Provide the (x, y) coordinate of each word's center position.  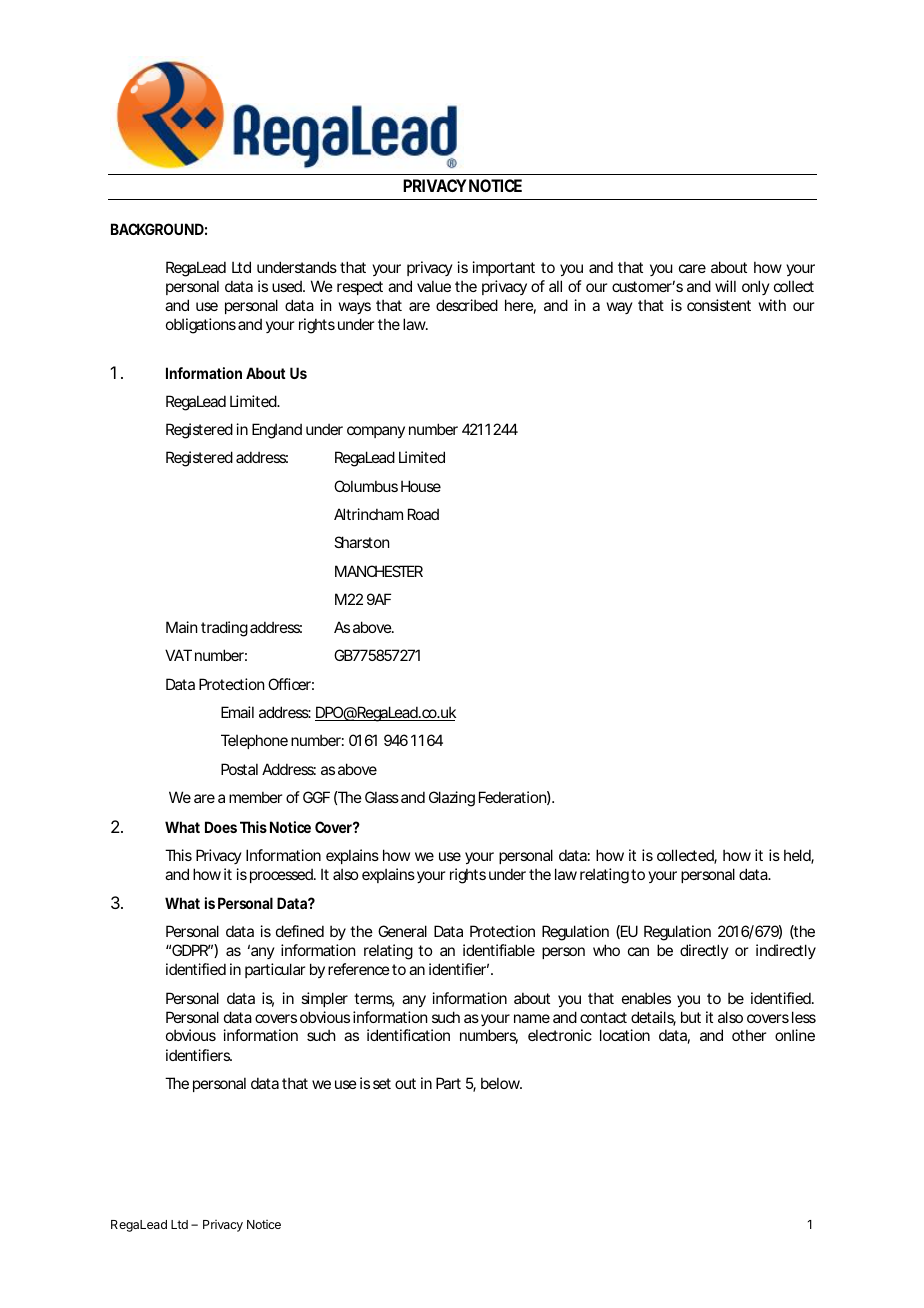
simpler (324, 999)
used (288, 286)
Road (423, 514)
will (725, 286)
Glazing (452, 799)
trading (224, 629)
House (421, 486)
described (467, 305)
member (255, 797)
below (501, 1083)
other (749, 1035)
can (638, 951)
